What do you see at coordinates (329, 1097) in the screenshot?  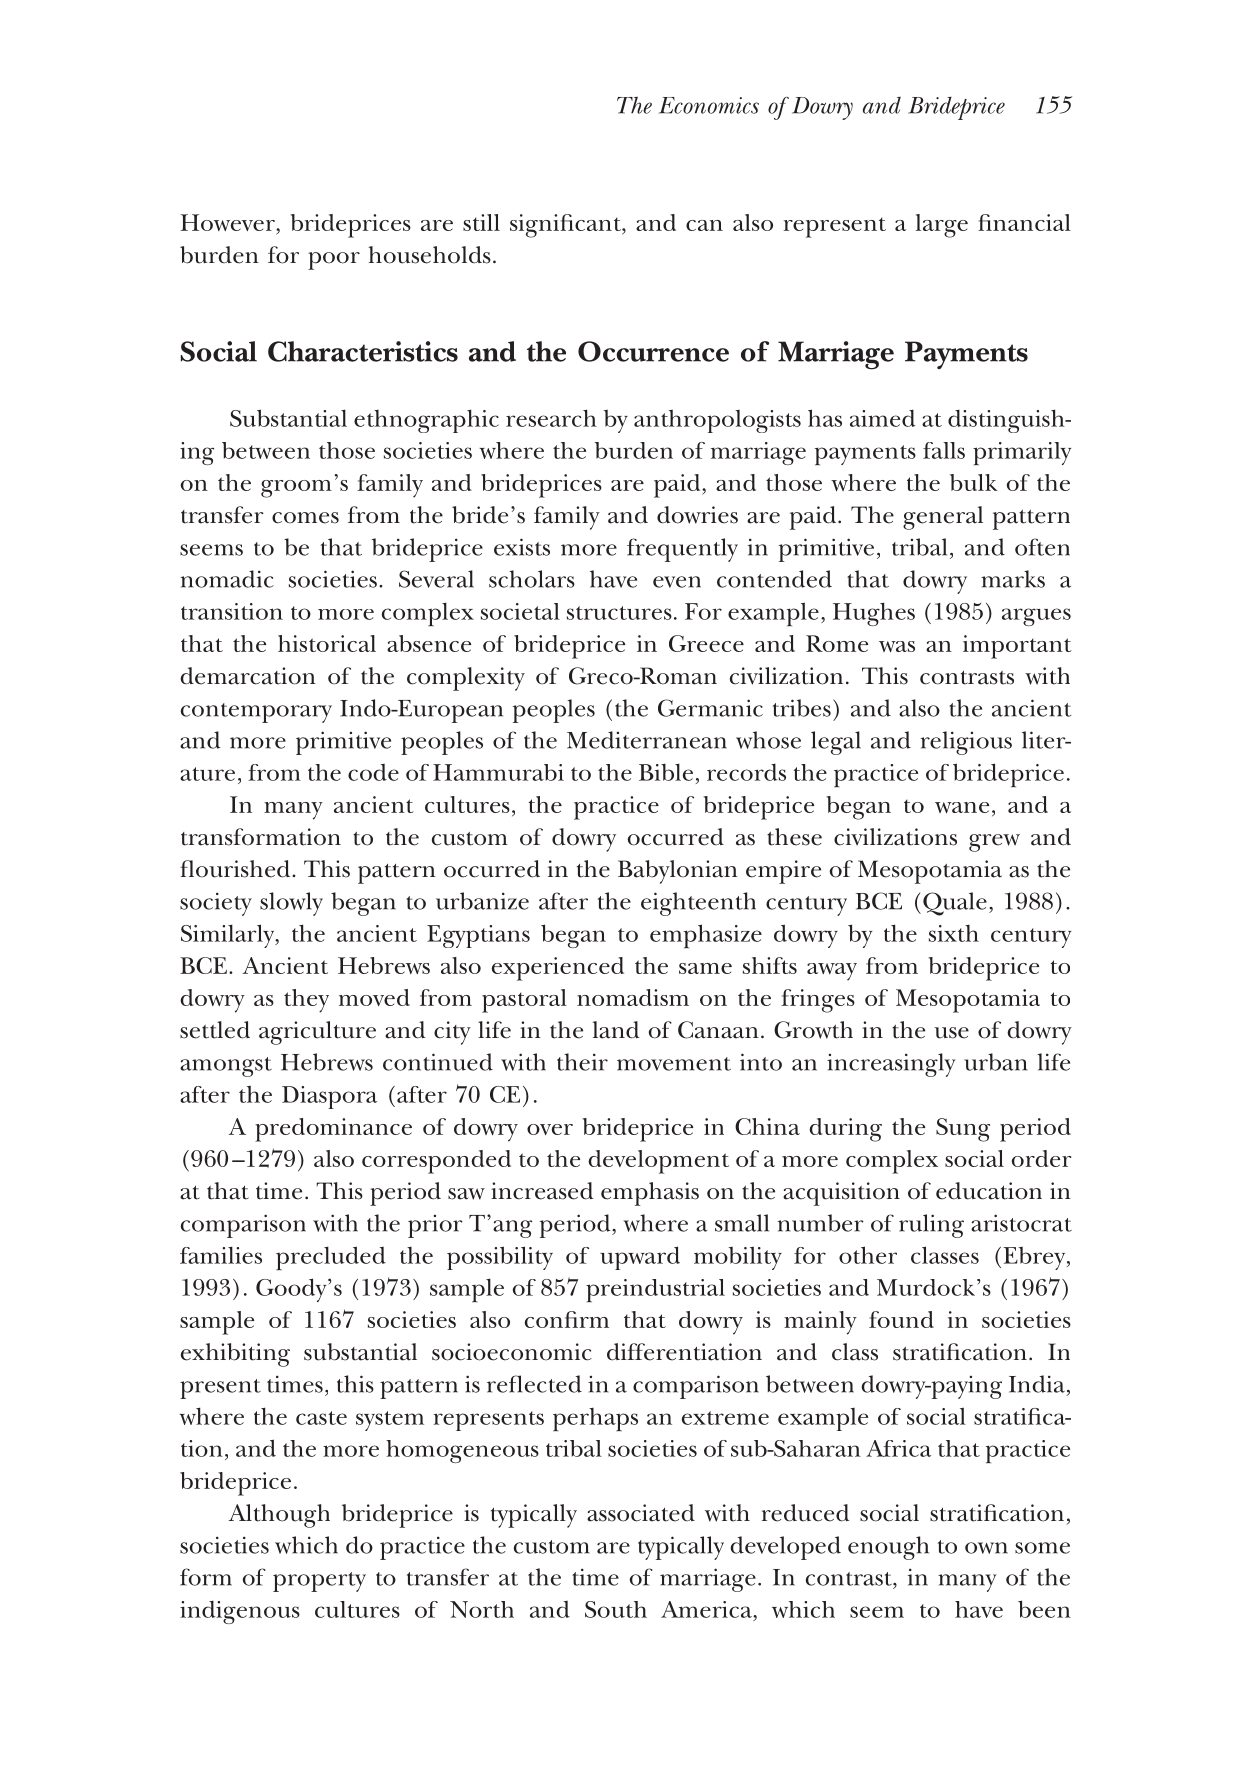 I see `Diaspora` at bounding box center [329, 1097].
